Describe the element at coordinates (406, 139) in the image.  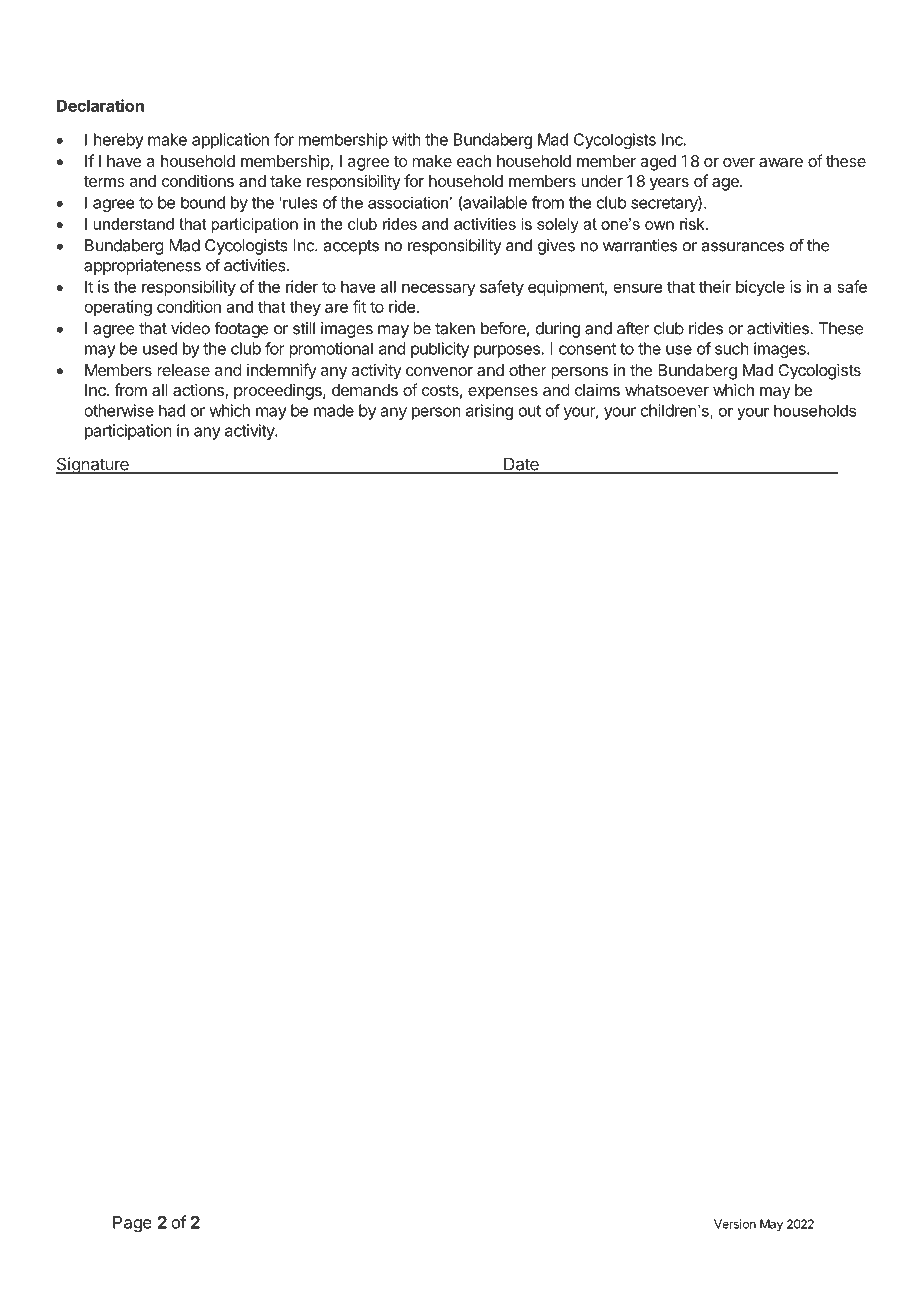
I see `with` at that location.
